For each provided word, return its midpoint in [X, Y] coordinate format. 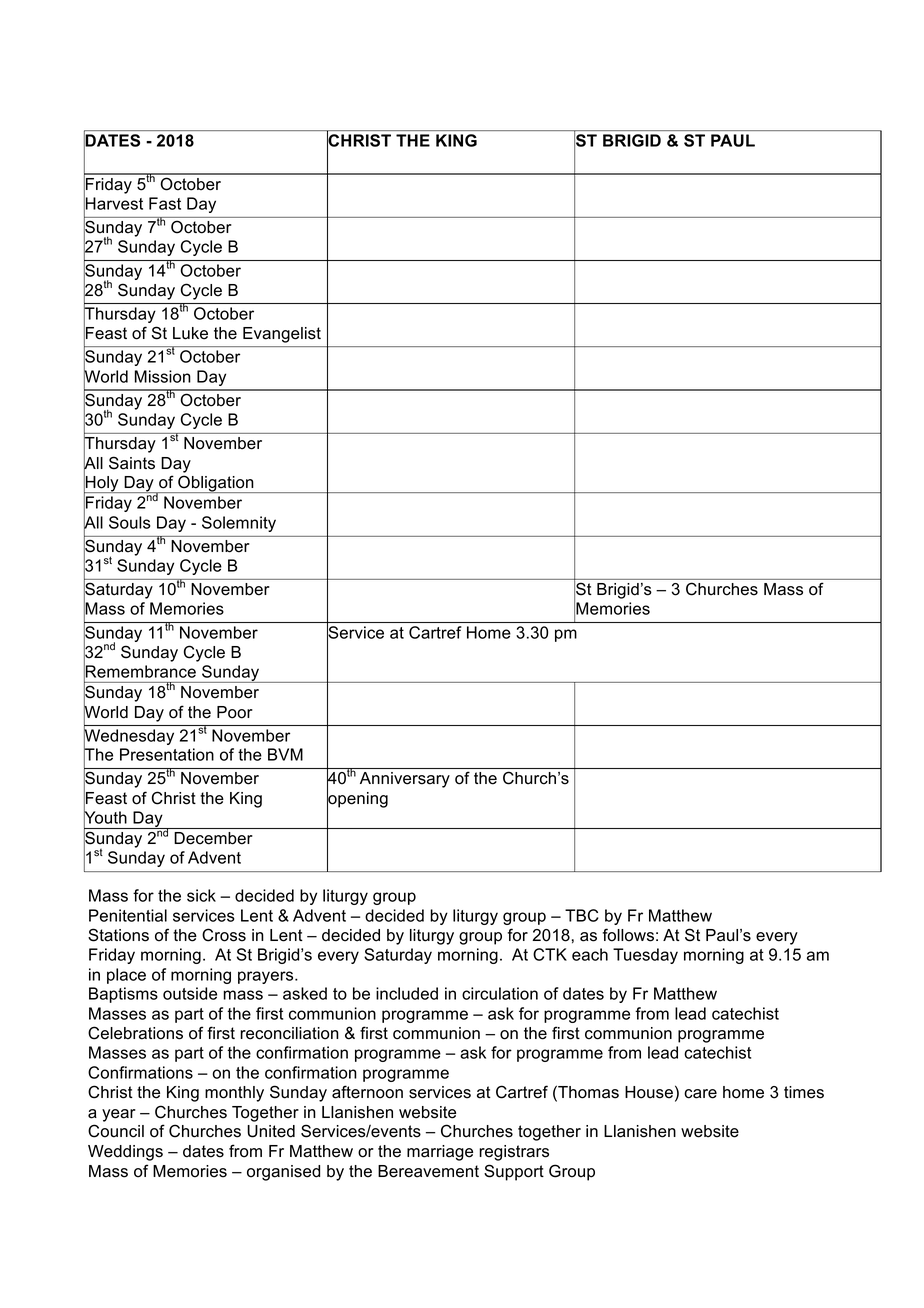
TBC [582, 915]
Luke [190, 333]
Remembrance [140, 671]
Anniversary [405, 780]
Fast [165, 203]
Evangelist [282, 335]
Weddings [125, 1153]
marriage [440, 1153]
